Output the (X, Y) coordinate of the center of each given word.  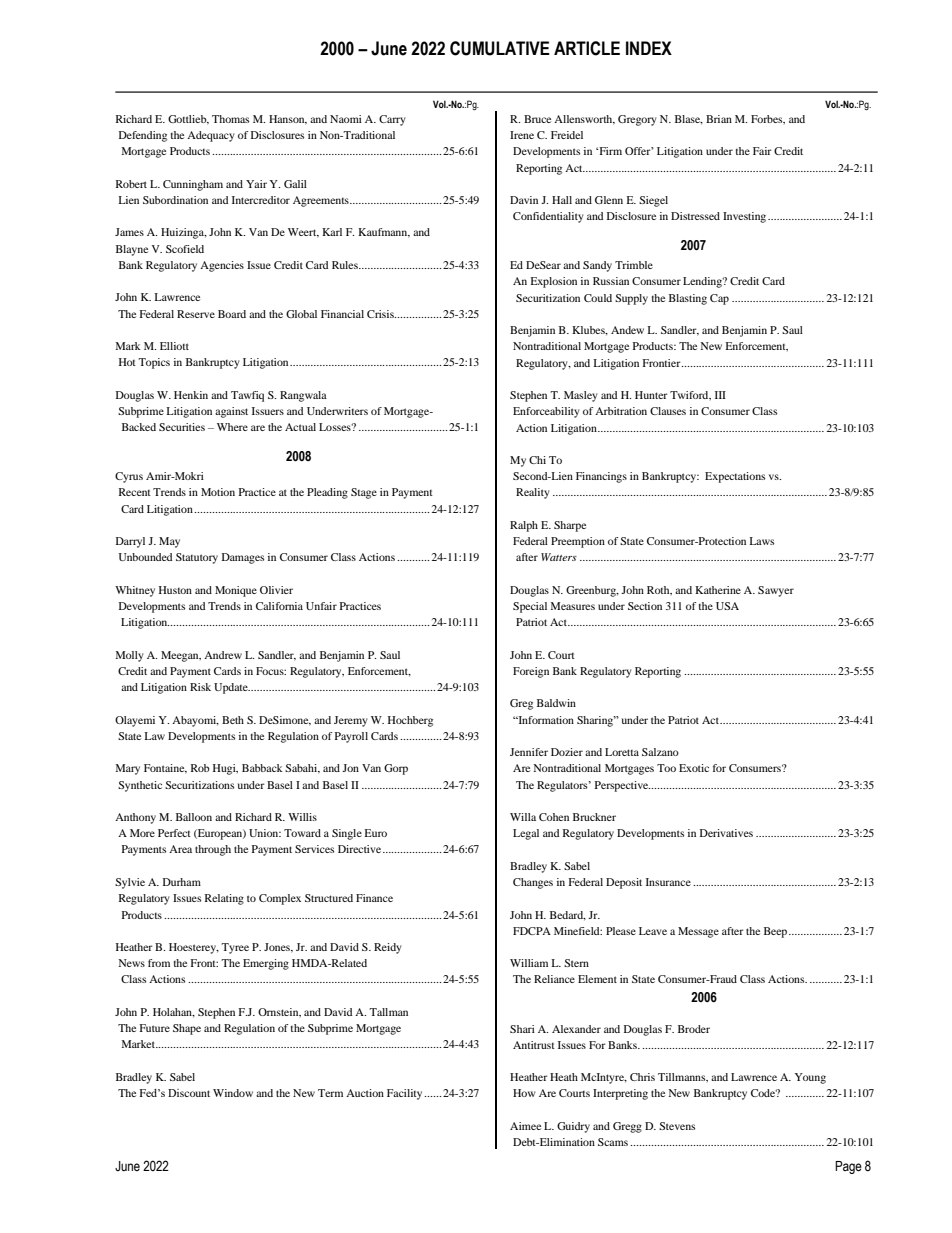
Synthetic (140, 786)
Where (232, 427)
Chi (537, 460)
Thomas (230, 119)
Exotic (694, 768)
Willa (523, 817)
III (720, 395)
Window (233, 1093)
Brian (719, 119)
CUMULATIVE (500, 48)
